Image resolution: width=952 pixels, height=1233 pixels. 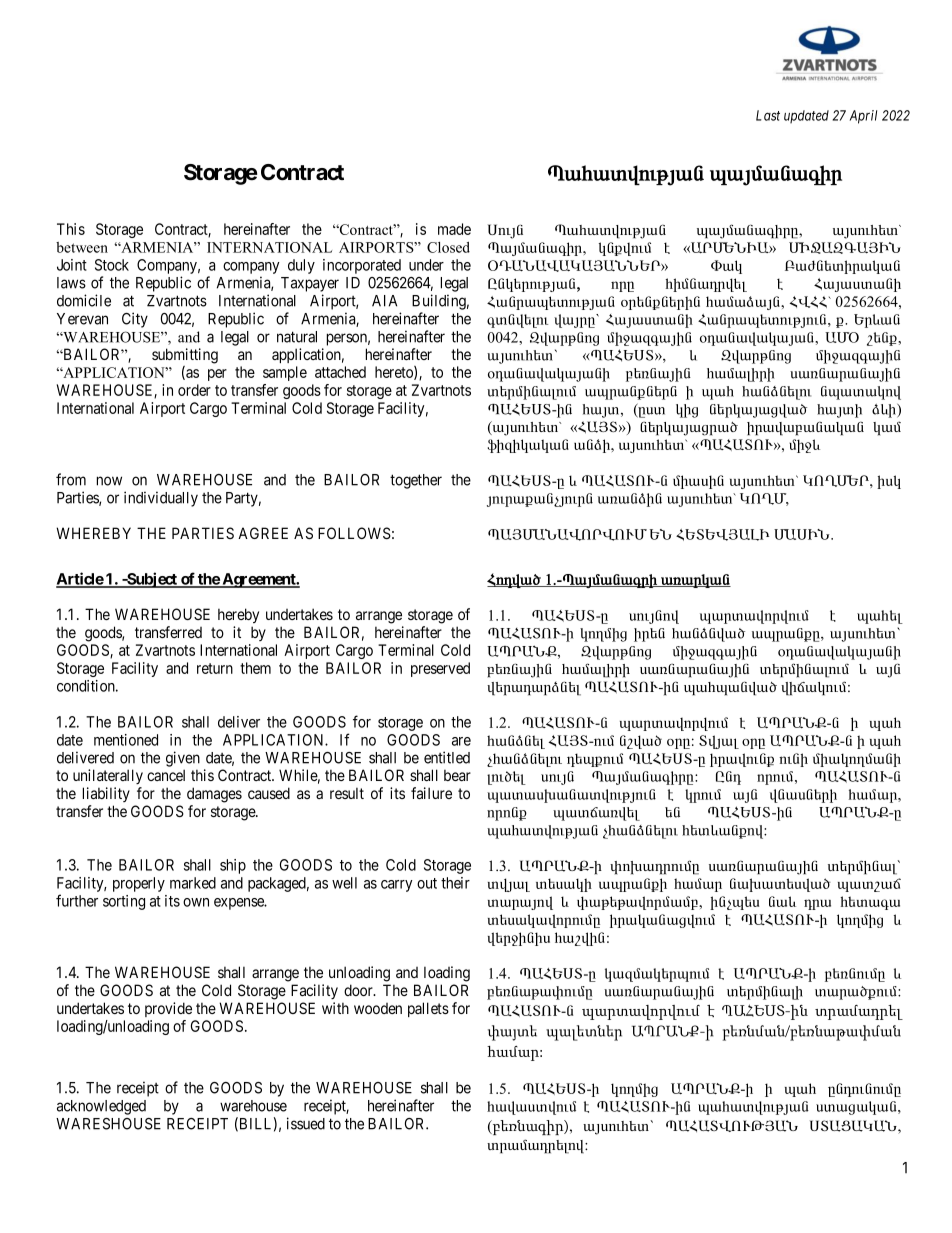 What do you see at coordinates (447, 757) in the page?
I see `entitled` at bounding box center [447, 757].
